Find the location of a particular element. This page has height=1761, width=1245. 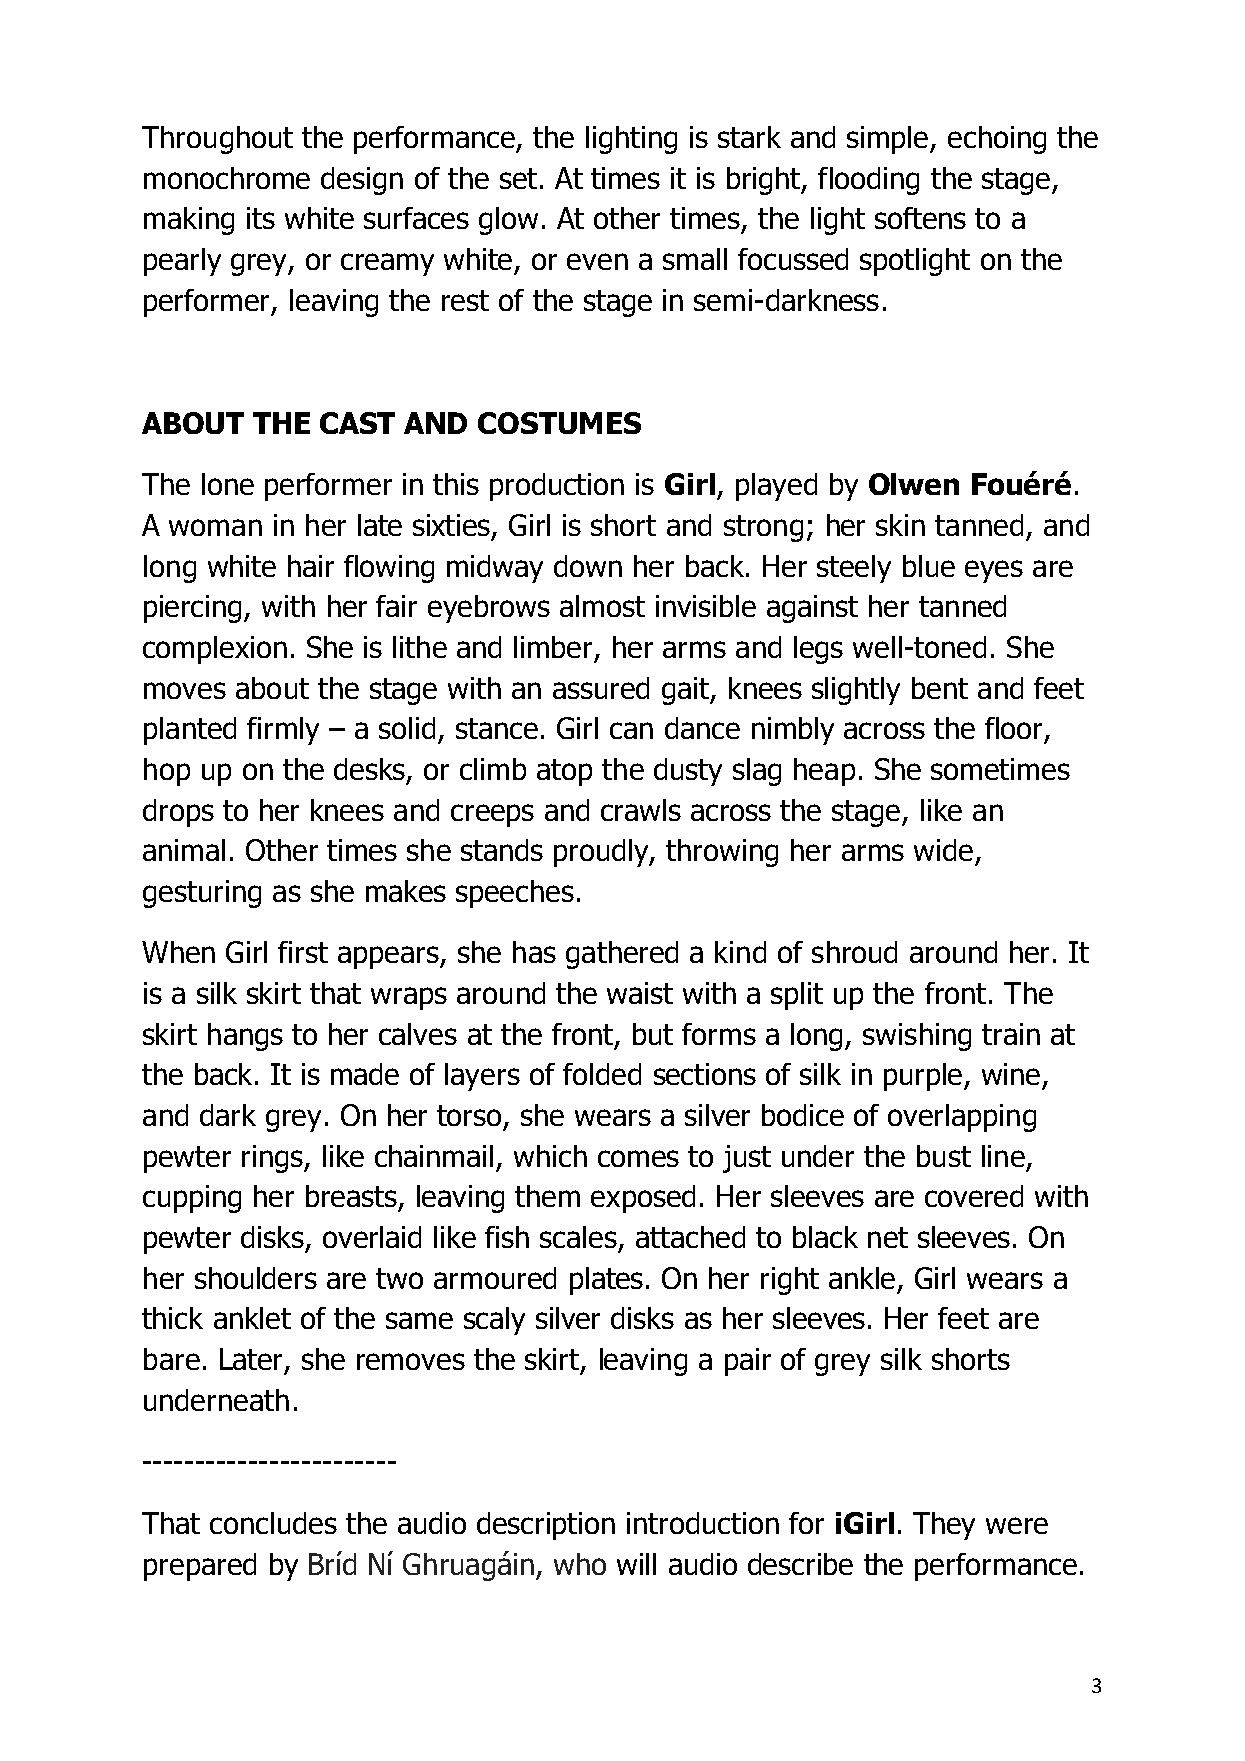

monochrome is located at coordinates (227, 178).
